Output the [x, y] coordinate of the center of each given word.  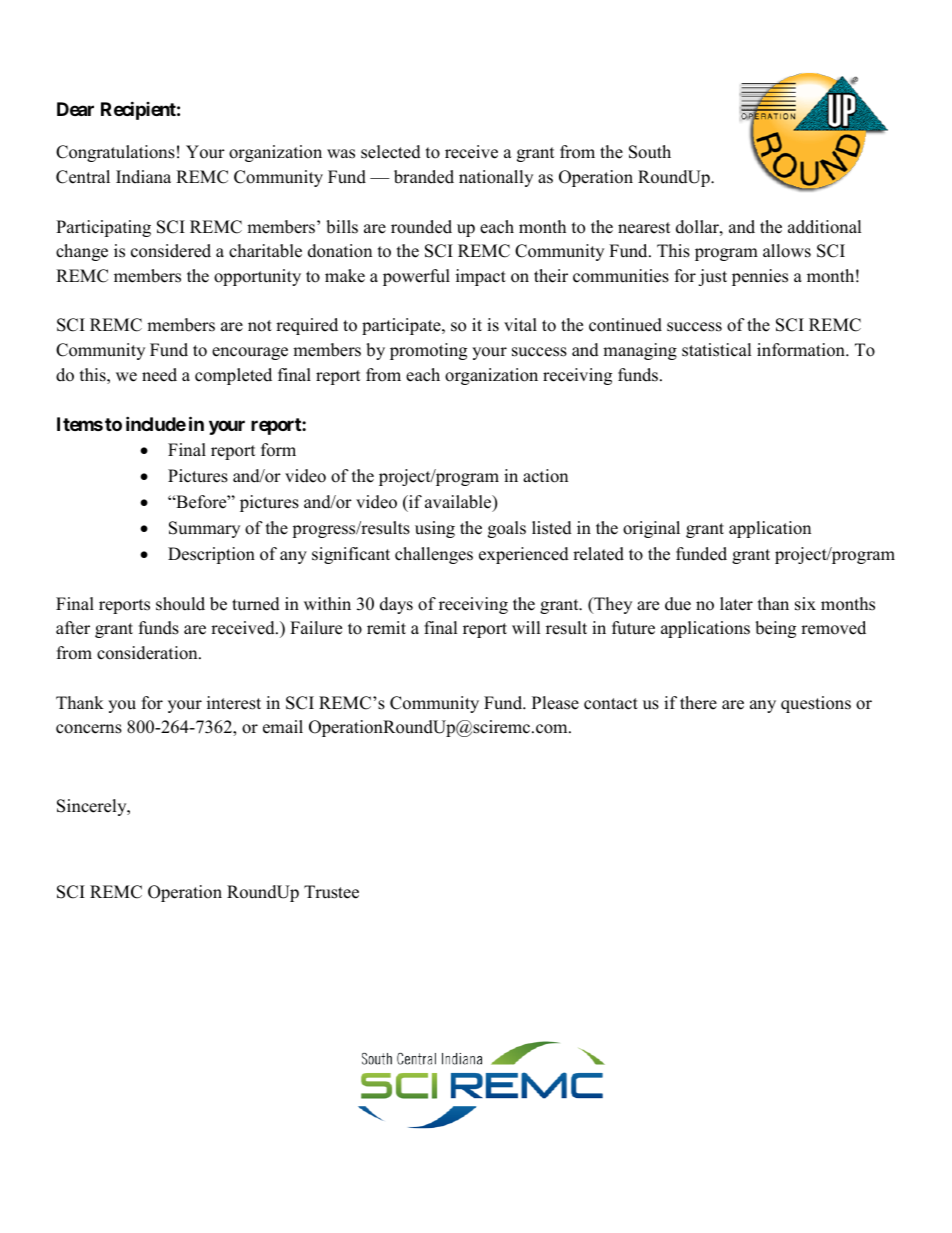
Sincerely [93, 807]
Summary [204, 529]
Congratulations [115, 153]
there [698, 703]
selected [391, 152]
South [650, 152]
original [651, 529]
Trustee [331, 892]
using [435, 529]
